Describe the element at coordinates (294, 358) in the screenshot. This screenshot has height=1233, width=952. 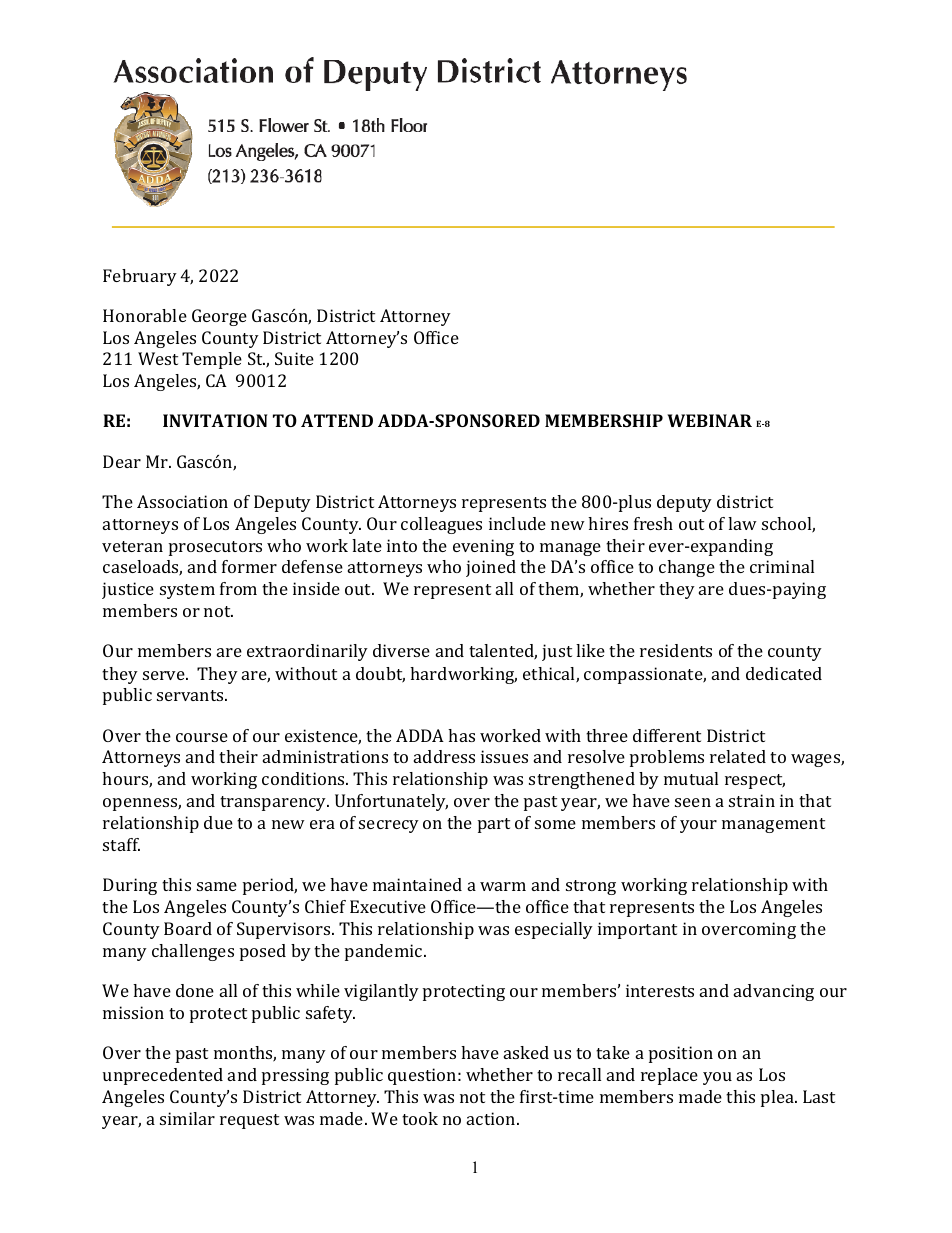
I see `Suite` at that location.
